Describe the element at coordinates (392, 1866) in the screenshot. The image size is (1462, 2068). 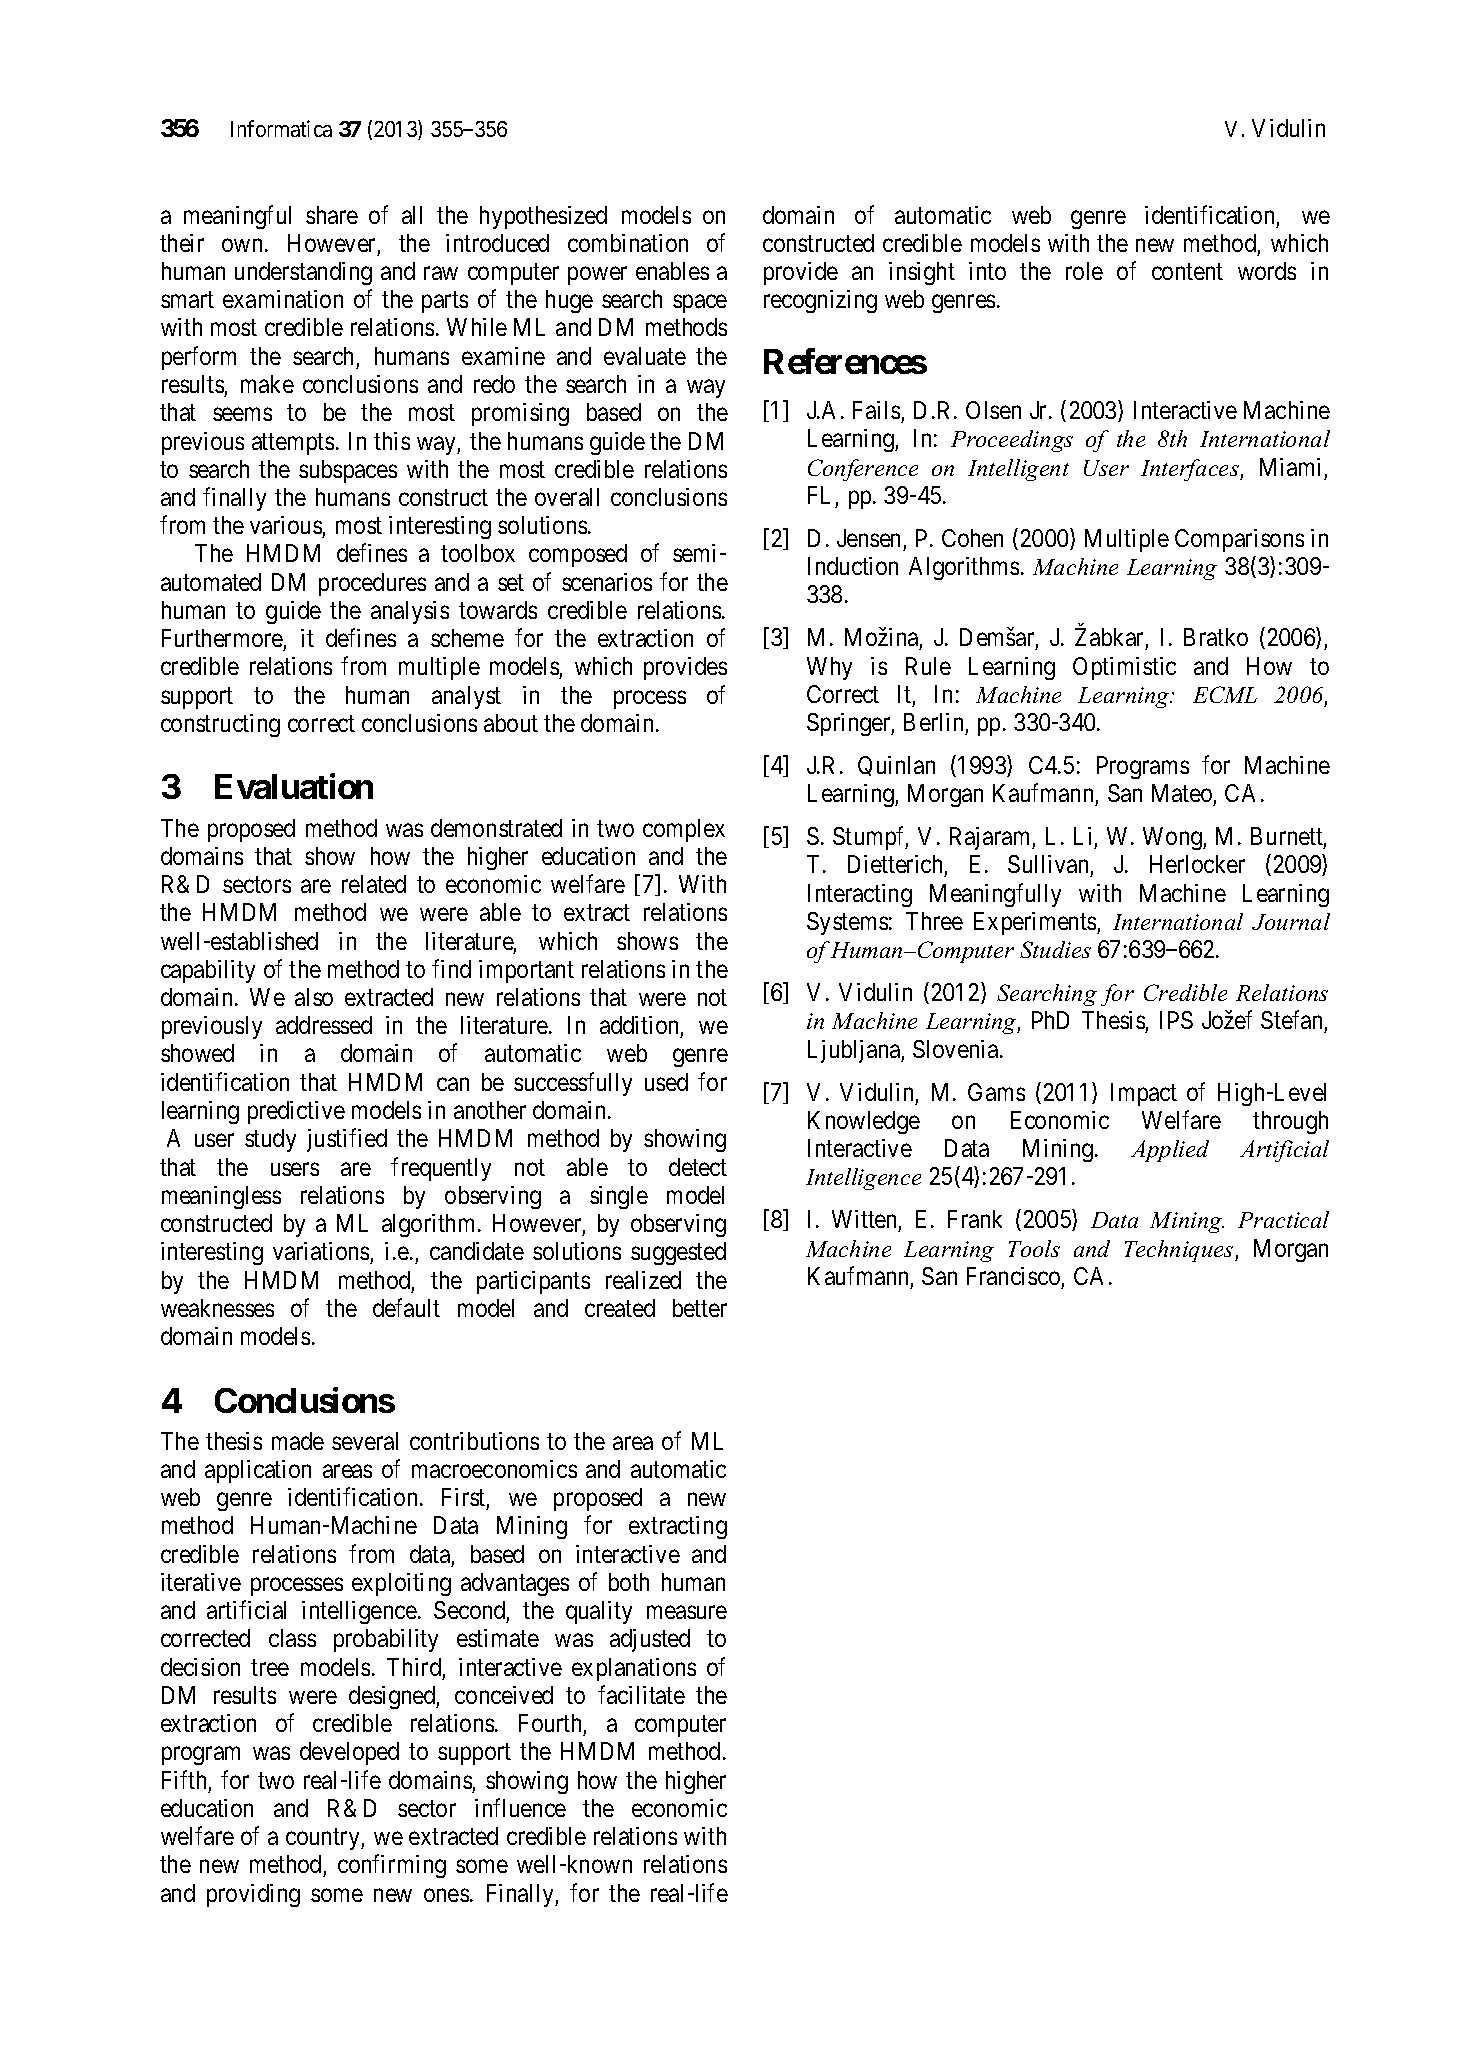
I see `confirming` at that location.
